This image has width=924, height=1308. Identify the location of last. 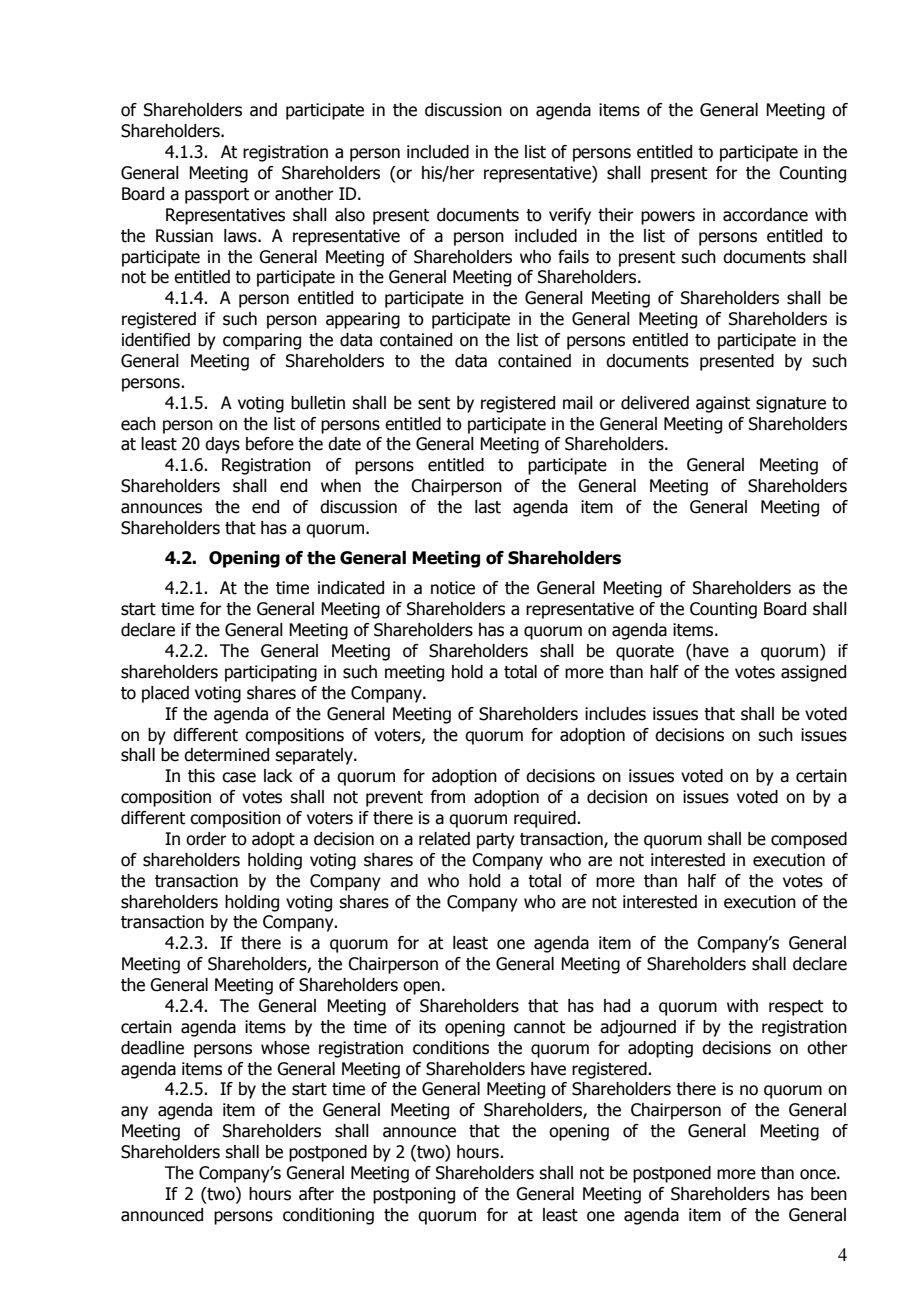
(488, 507).
